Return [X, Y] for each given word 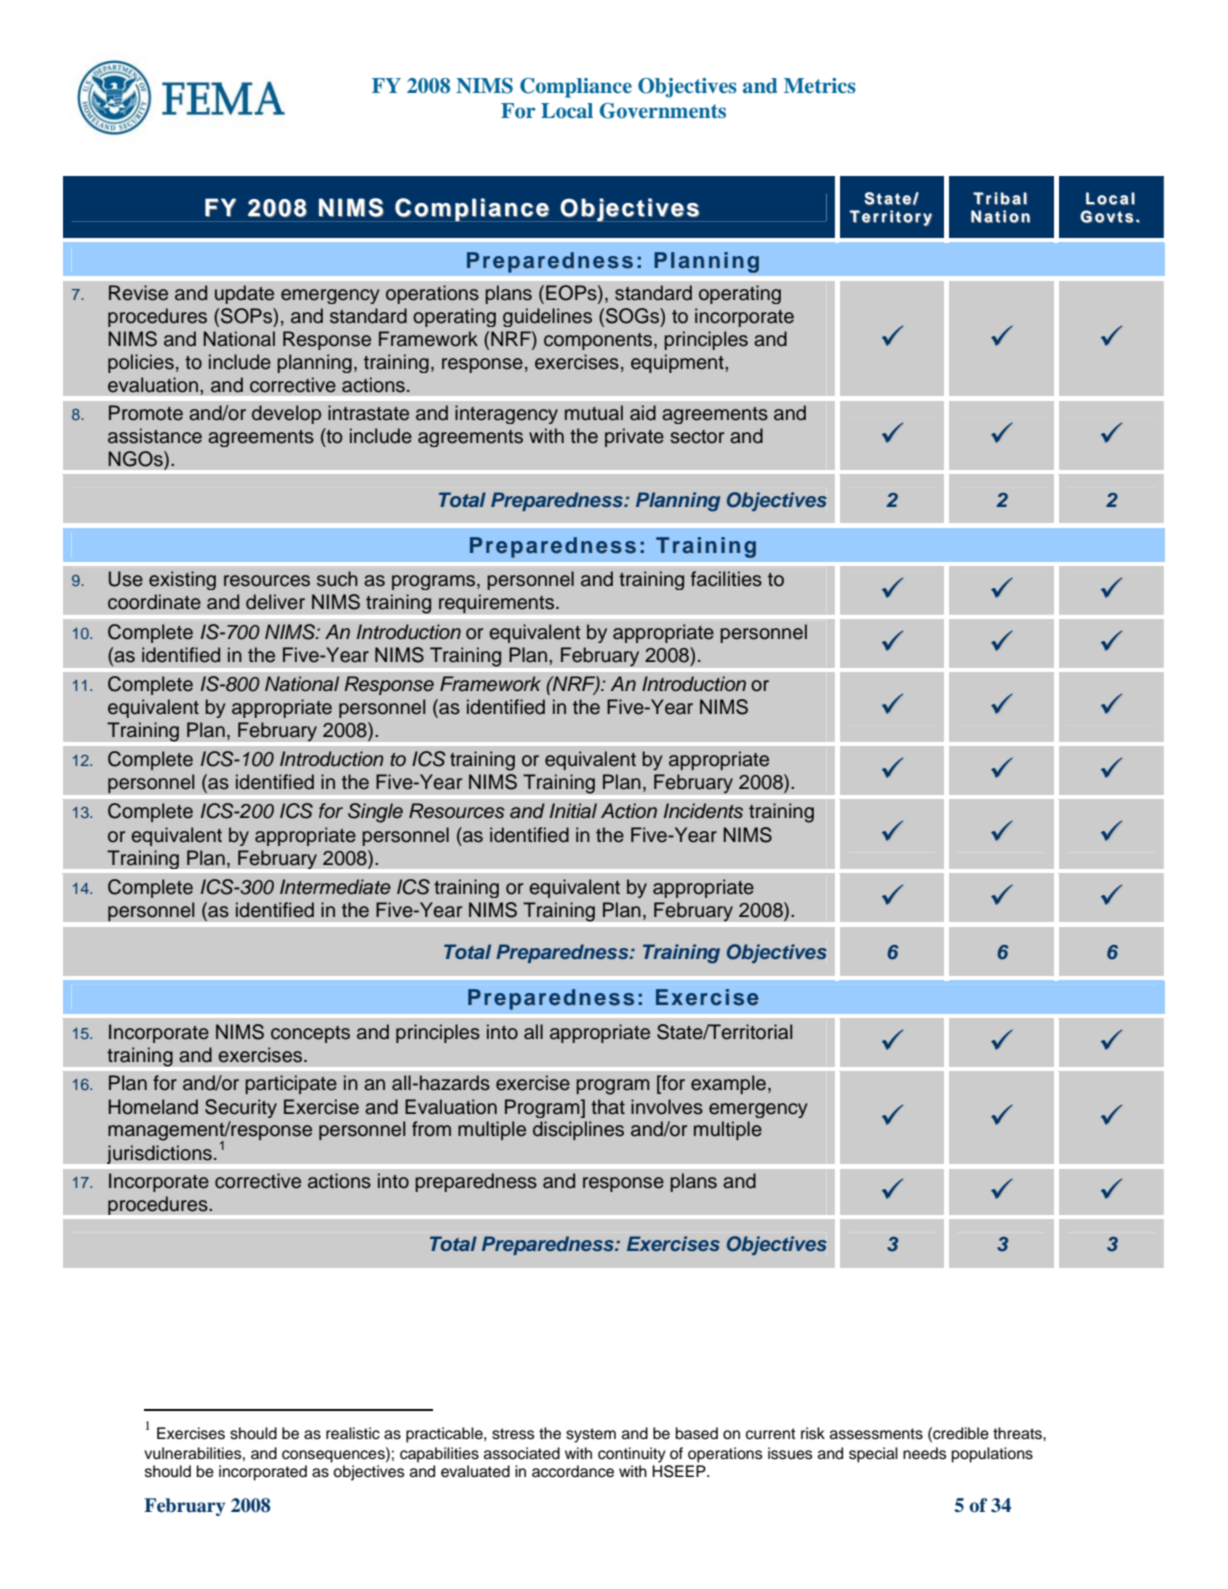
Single [375, 813]
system [591, 1435]
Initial [573, 811]
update [244, 294]
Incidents [703, 811]
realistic [353, 1433]
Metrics [820, 86]
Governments [663, 111]
